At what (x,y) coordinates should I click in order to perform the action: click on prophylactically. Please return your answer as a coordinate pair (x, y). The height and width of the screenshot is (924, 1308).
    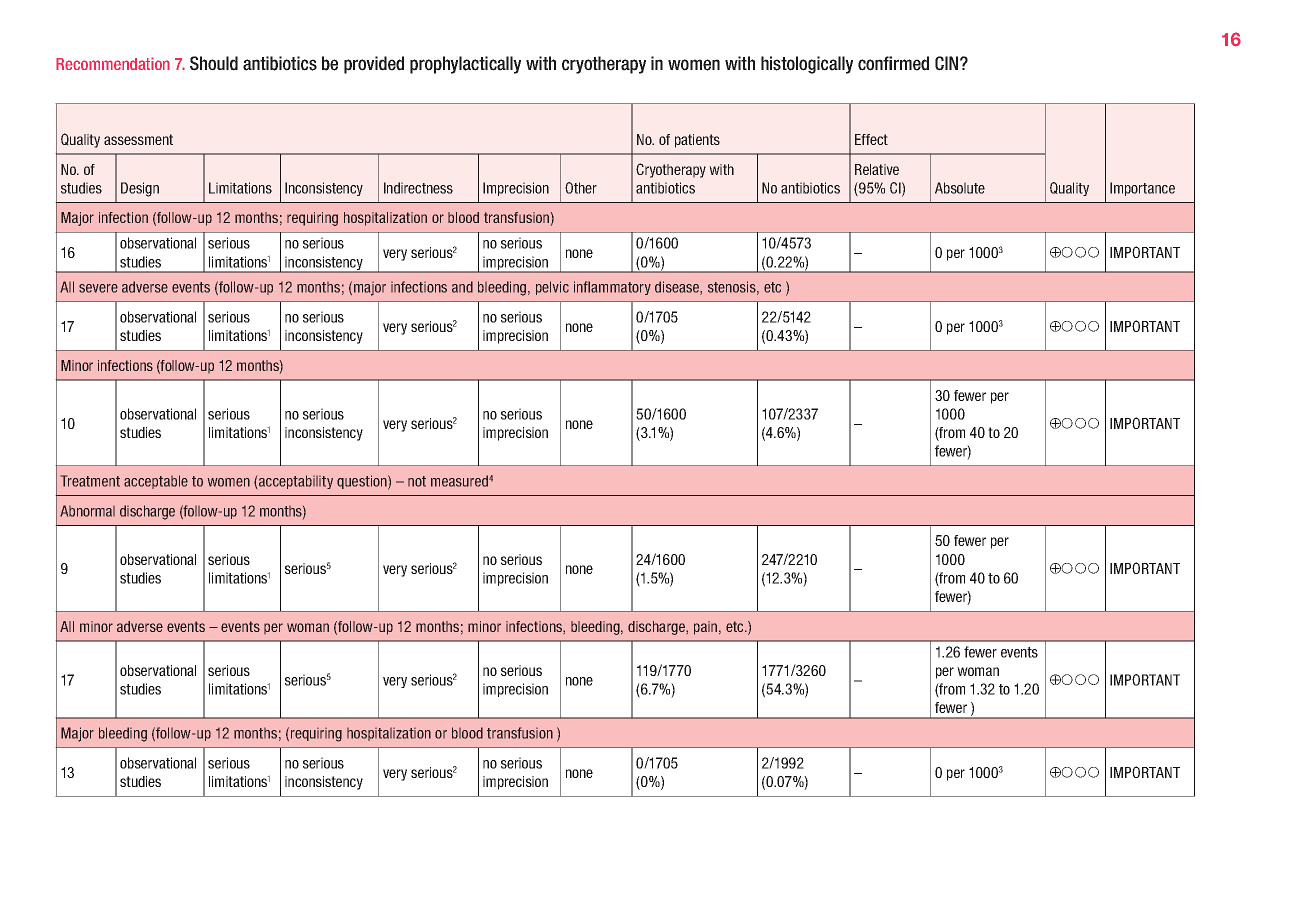
    Looking at the image, I should click on (465, 65).
